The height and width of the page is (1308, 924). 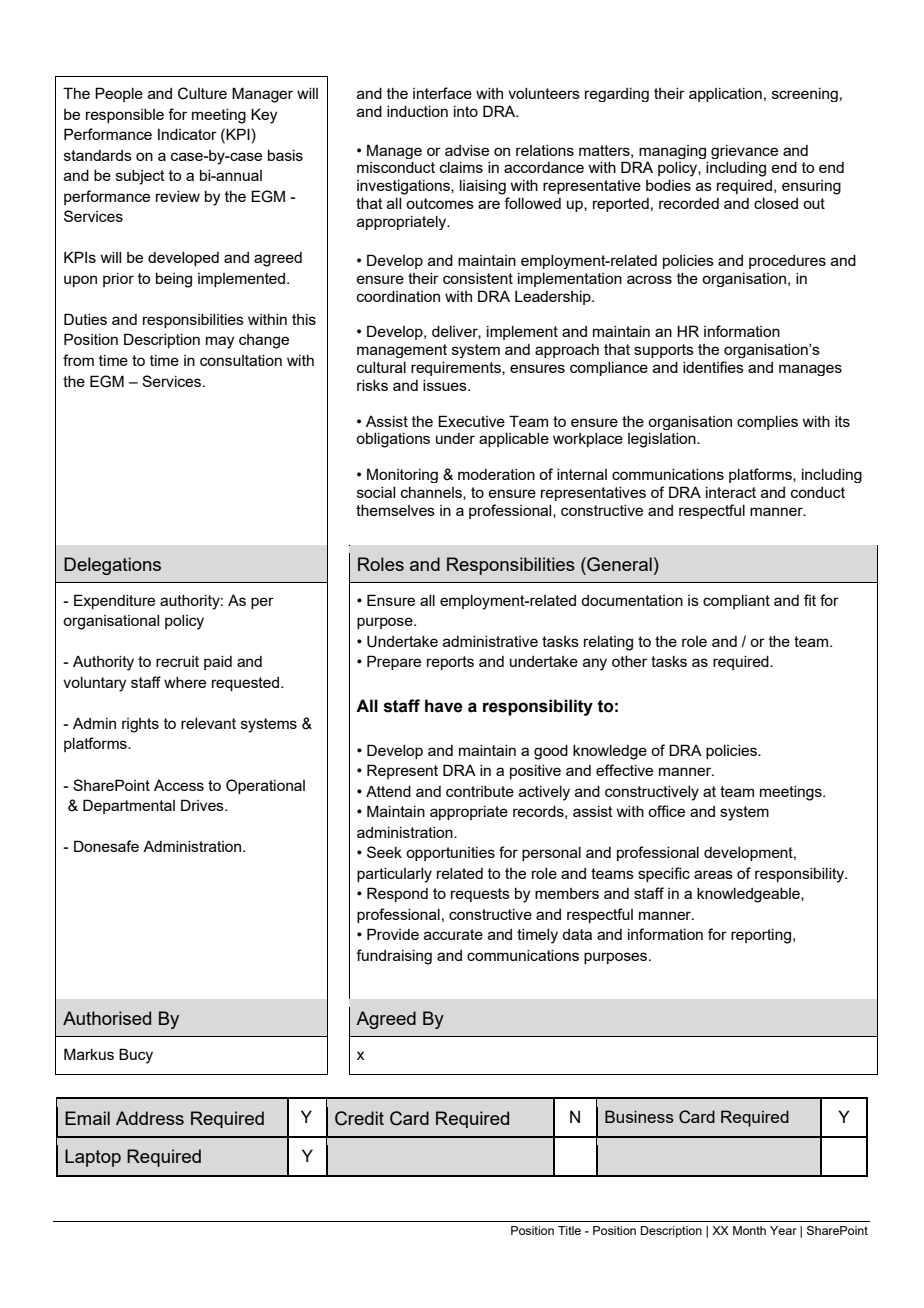 I want to click on Indicator, so click(x=187, y=134).
